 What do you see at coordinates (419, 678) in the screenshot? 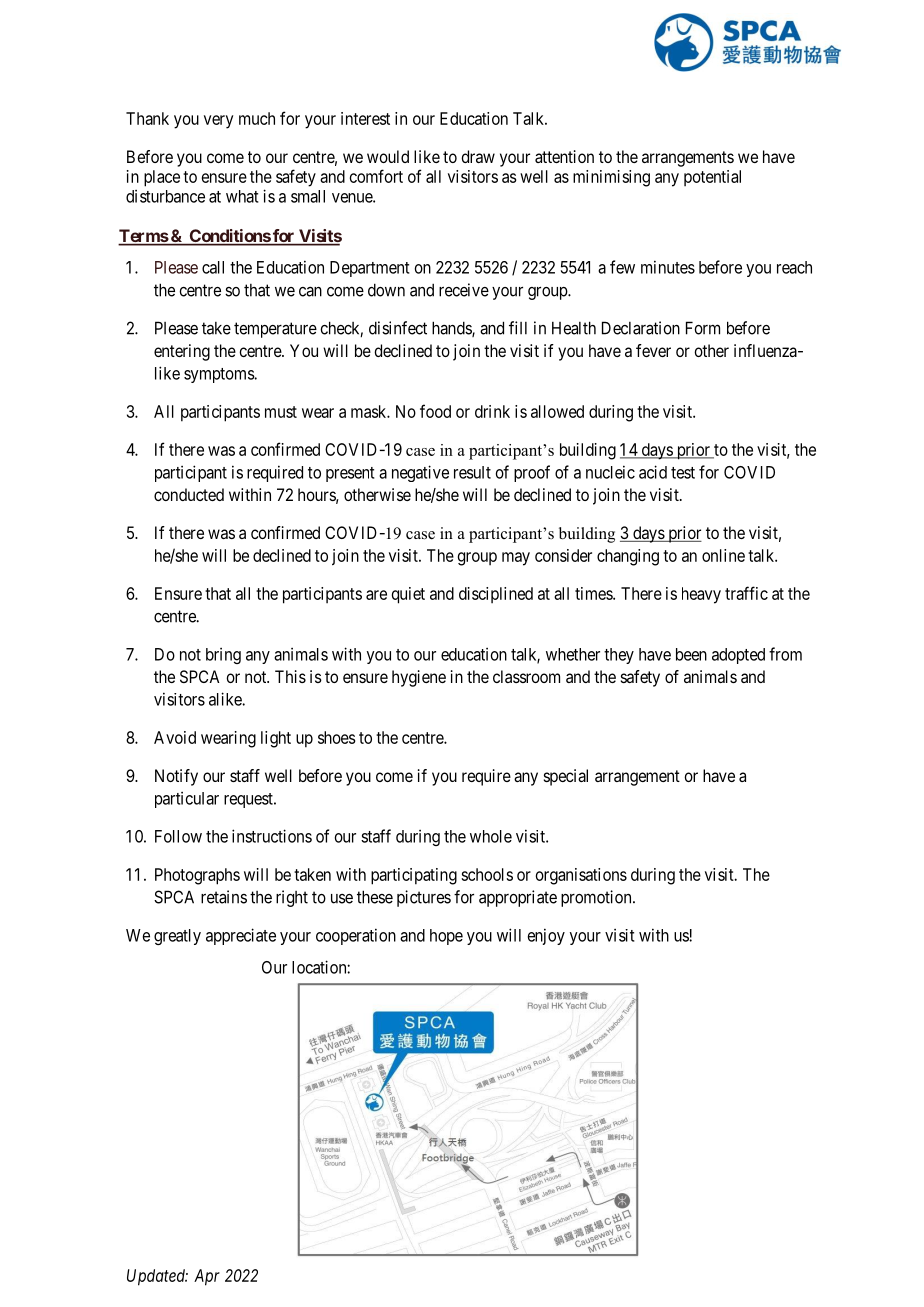
I see `hygiene` at bounding box center [419, 678].
